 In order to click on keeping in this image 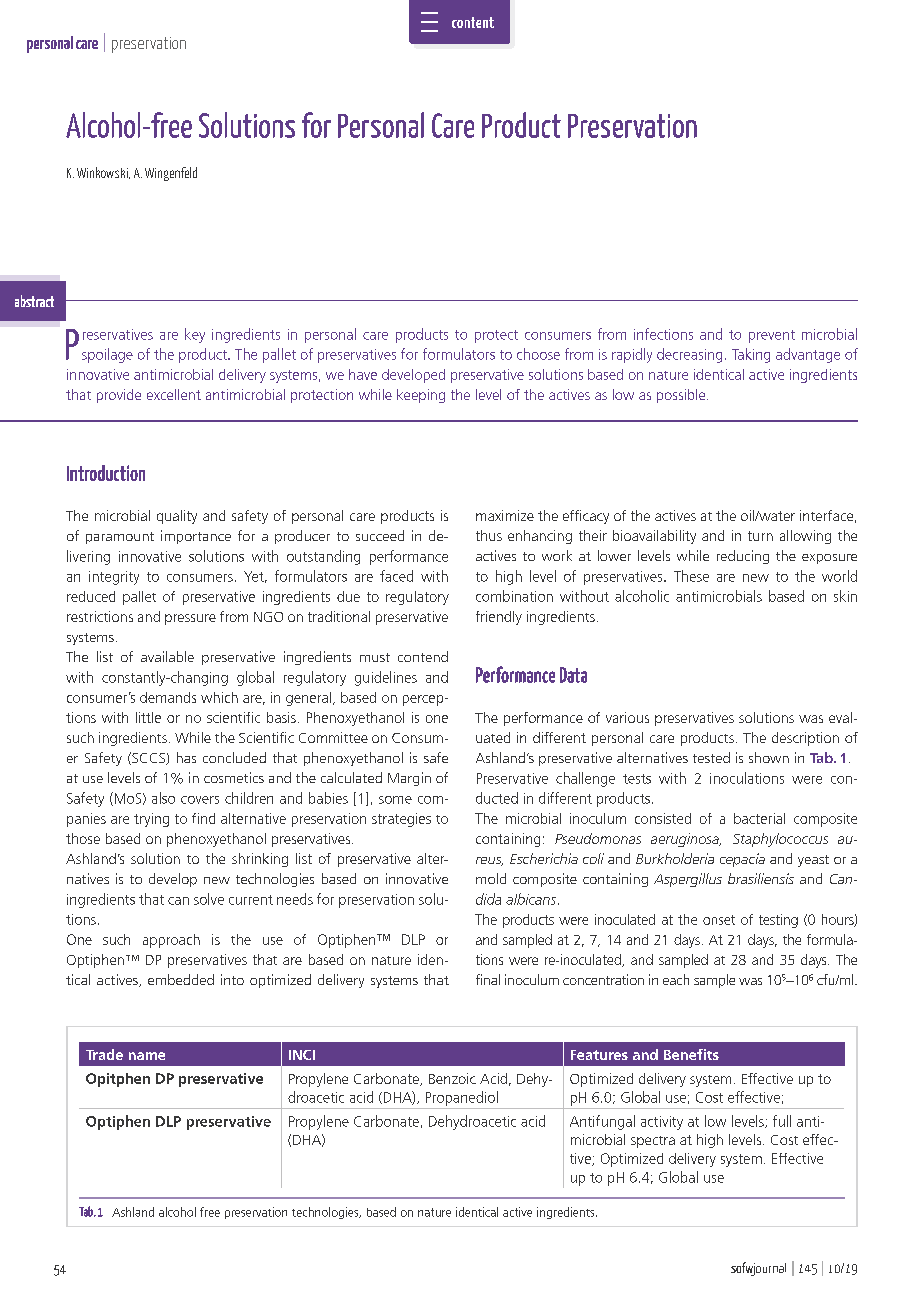, I will do `click(421, 396)`.
